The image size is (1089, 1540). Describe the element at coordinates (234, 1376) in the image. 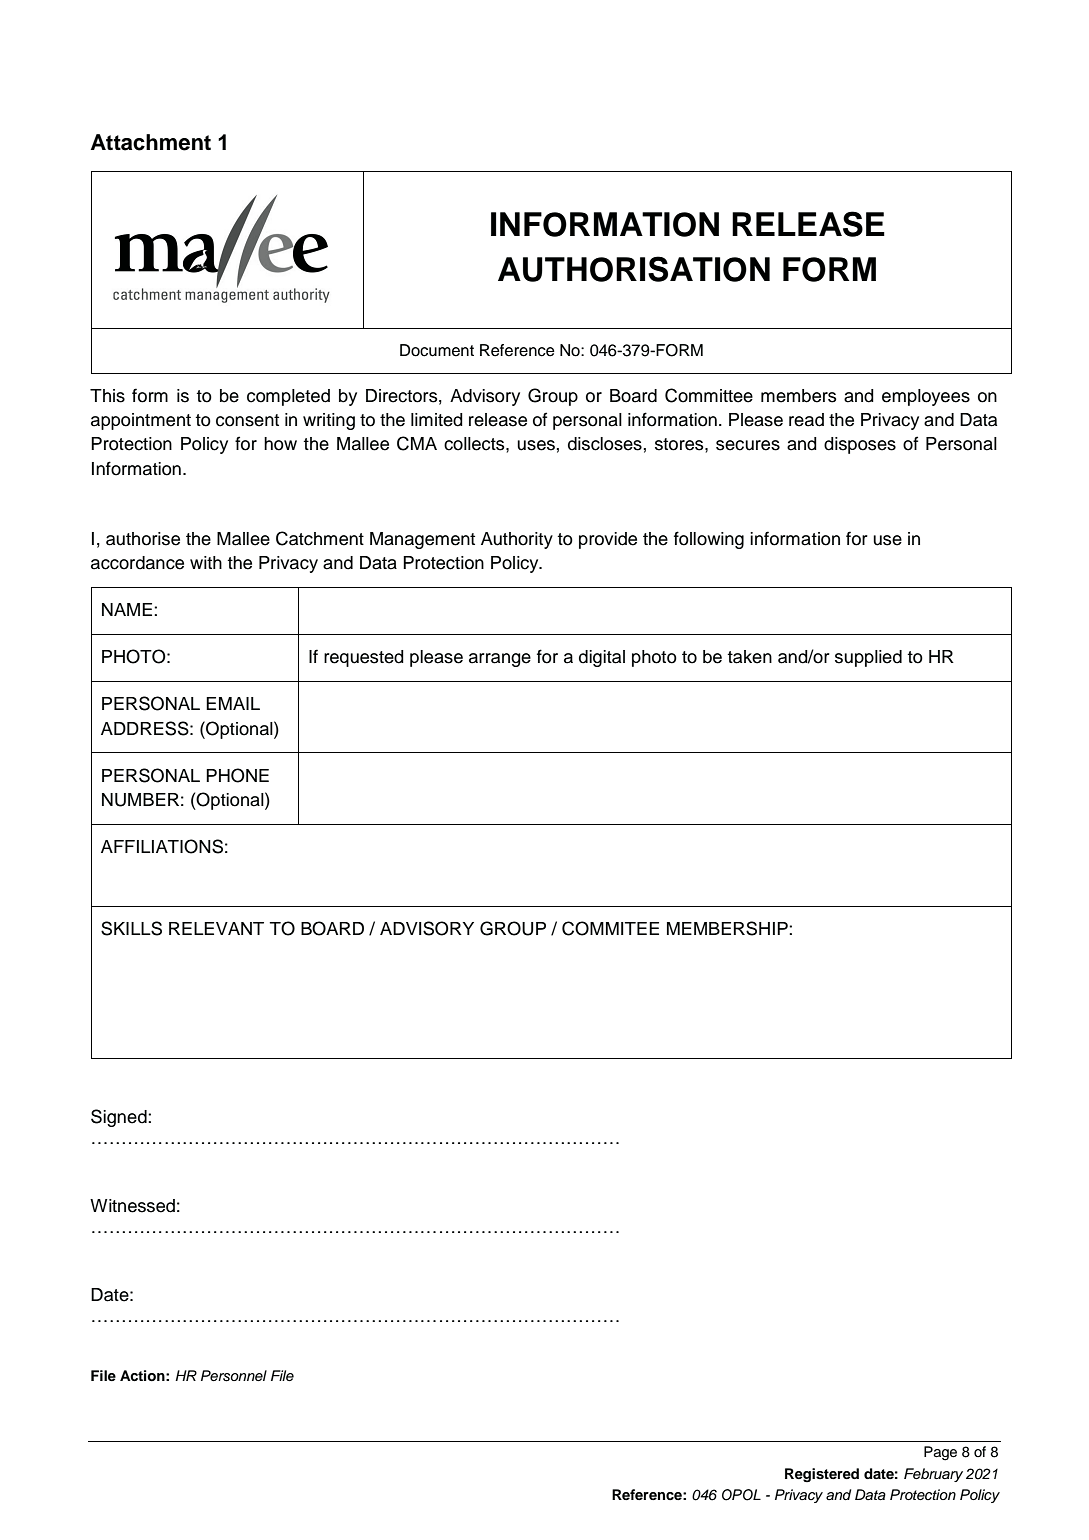

I see `Personnel` at that location.
